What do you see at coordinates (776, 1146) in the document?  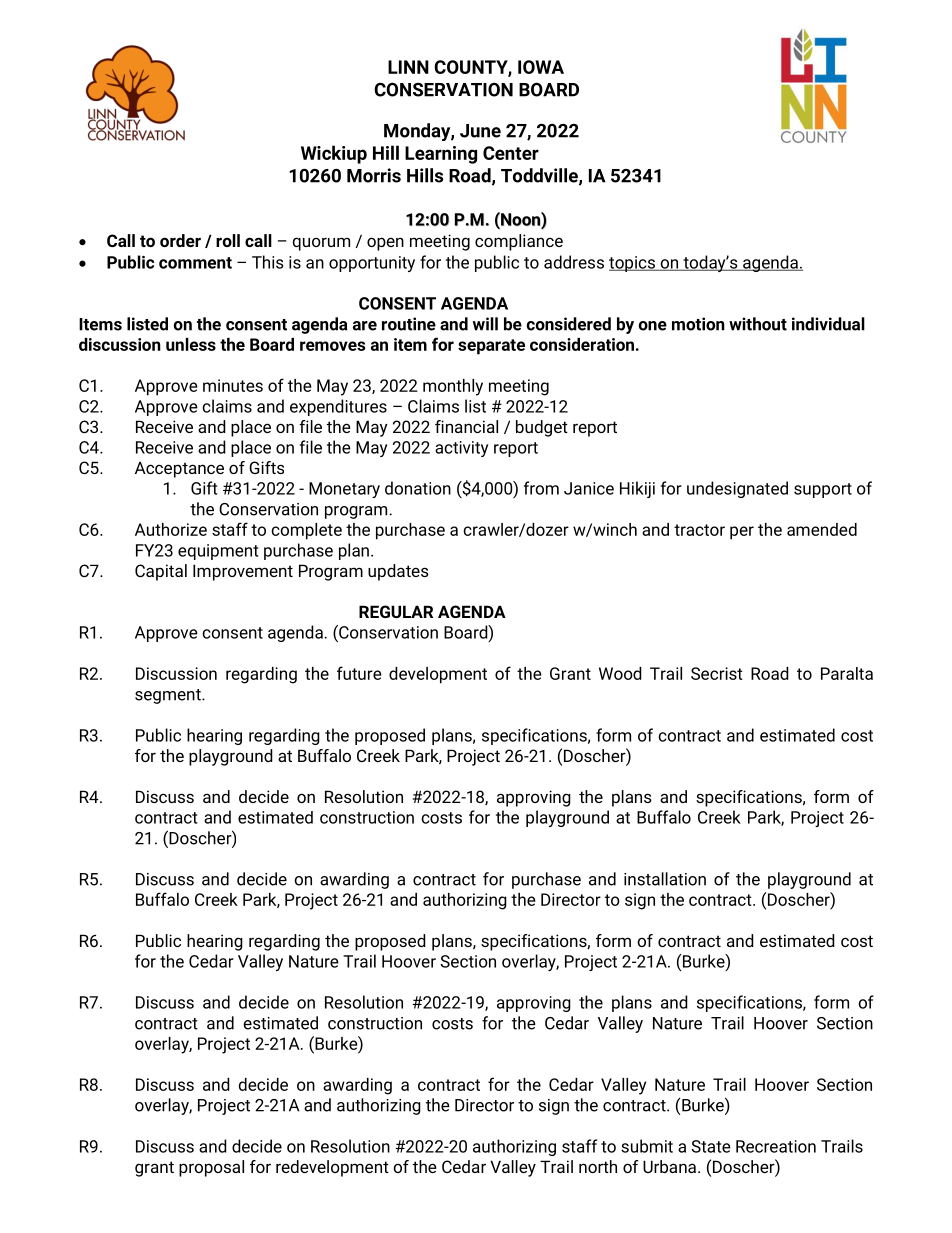 I see `Recreation` at bounding box center [776, 1146].
